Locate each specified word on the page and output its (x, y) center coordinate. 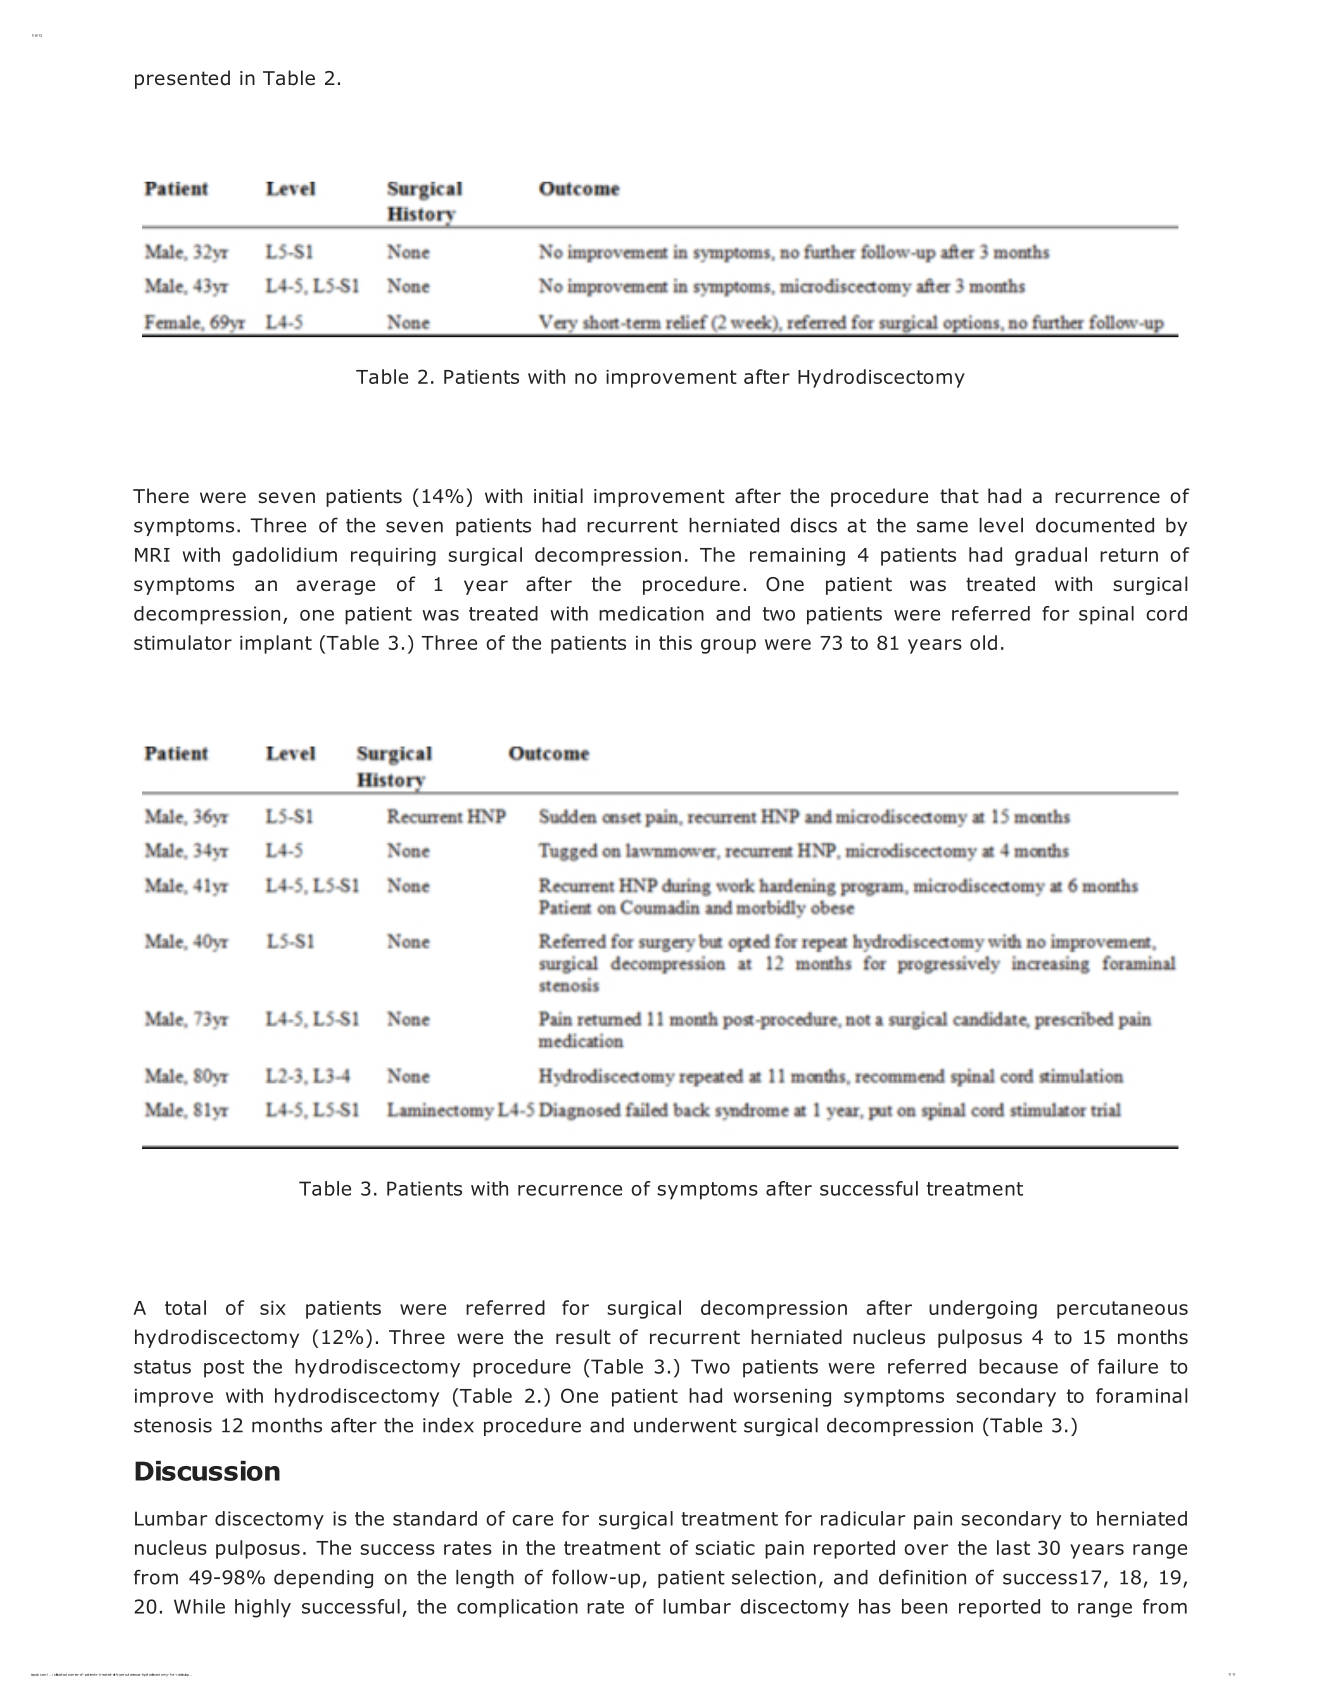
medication (651, 613)
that (959, 496)
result (583, 1337)
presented (182, 79)
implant (276, 644)
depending (323, 1579)
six (273, 1308)
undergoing (983, 1309)
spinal (1106, 615)
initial (558, 496)
